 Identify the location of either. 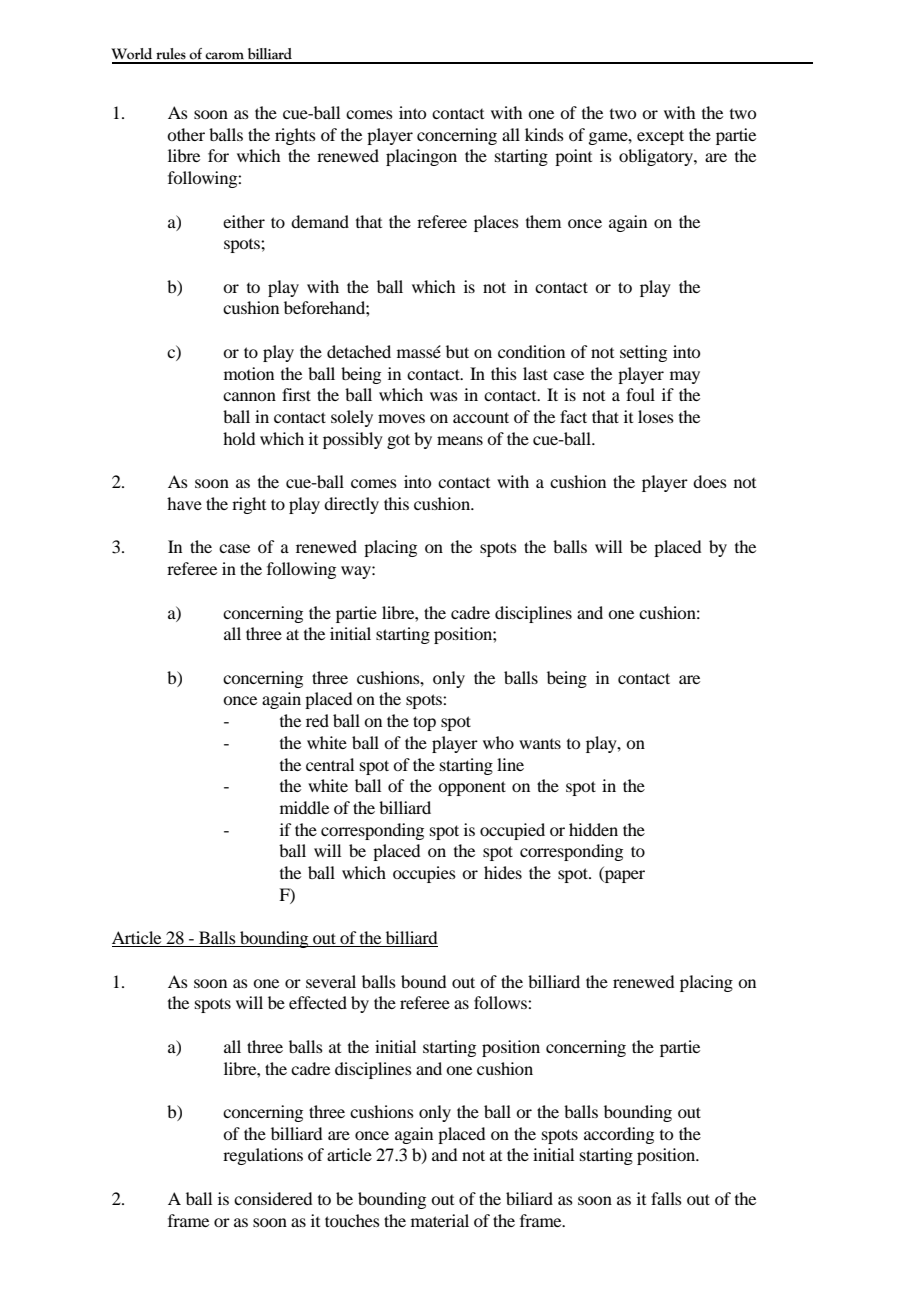
(244, 221).
